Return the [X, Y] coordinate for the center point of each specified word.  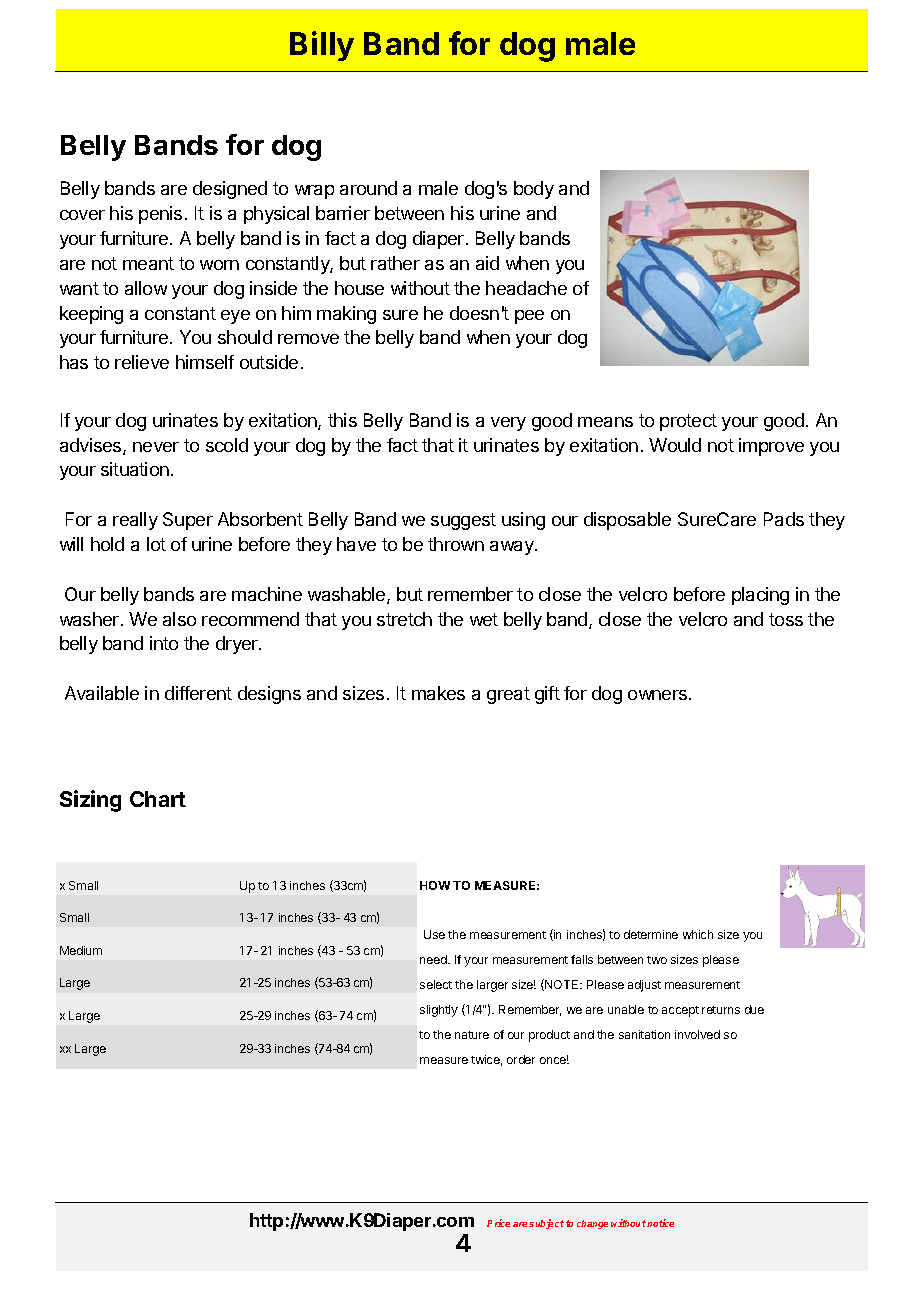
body [534, 190]
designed [230, 190]
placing [760, 596]
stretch [404, 619]
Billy [322, 46]
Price [498, 1223]
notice [660, 1223]
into [164, 643]
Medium [81, 950]
